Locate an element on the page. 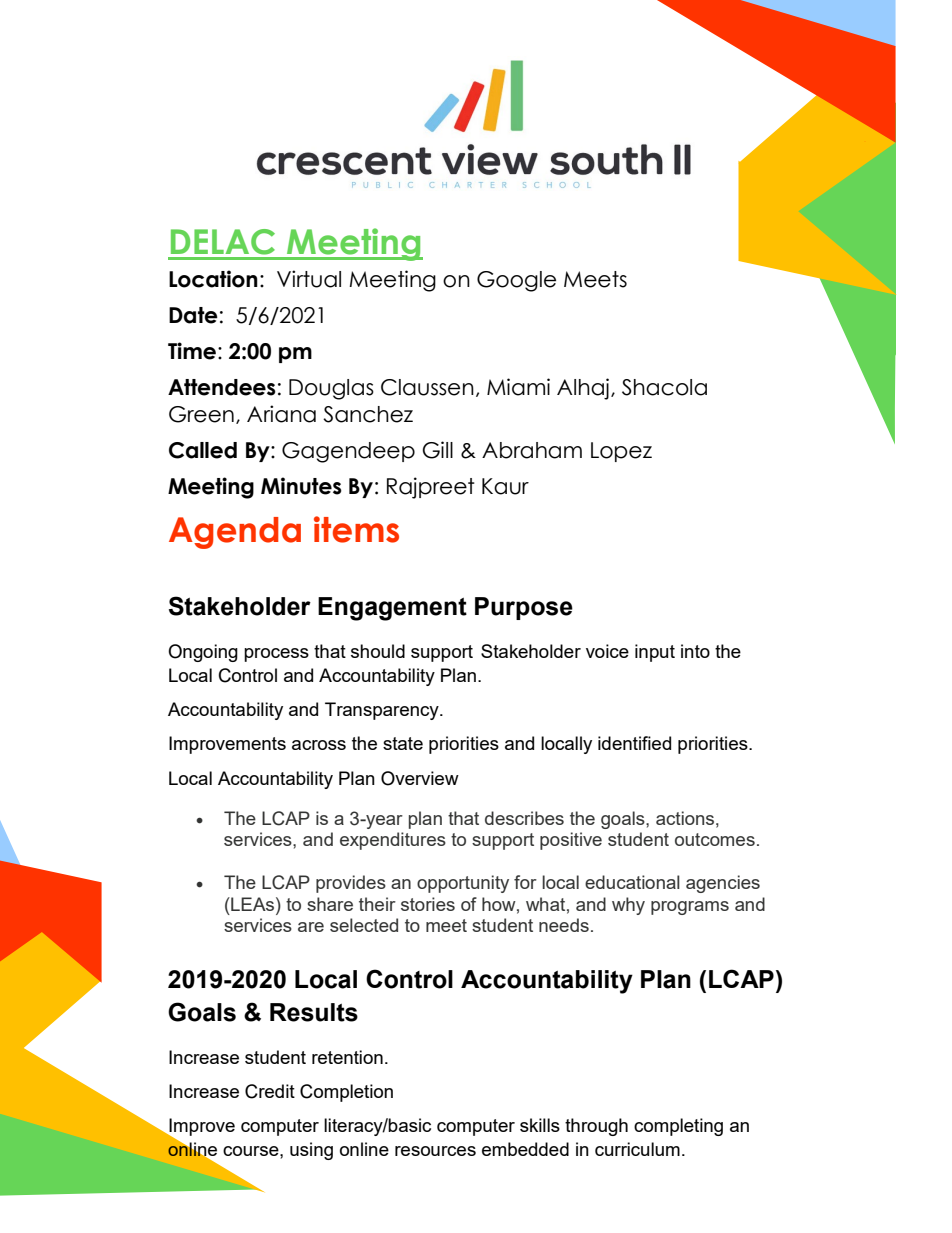 The image size is (952, 1233). Location is located at coordinates (213, 279).
